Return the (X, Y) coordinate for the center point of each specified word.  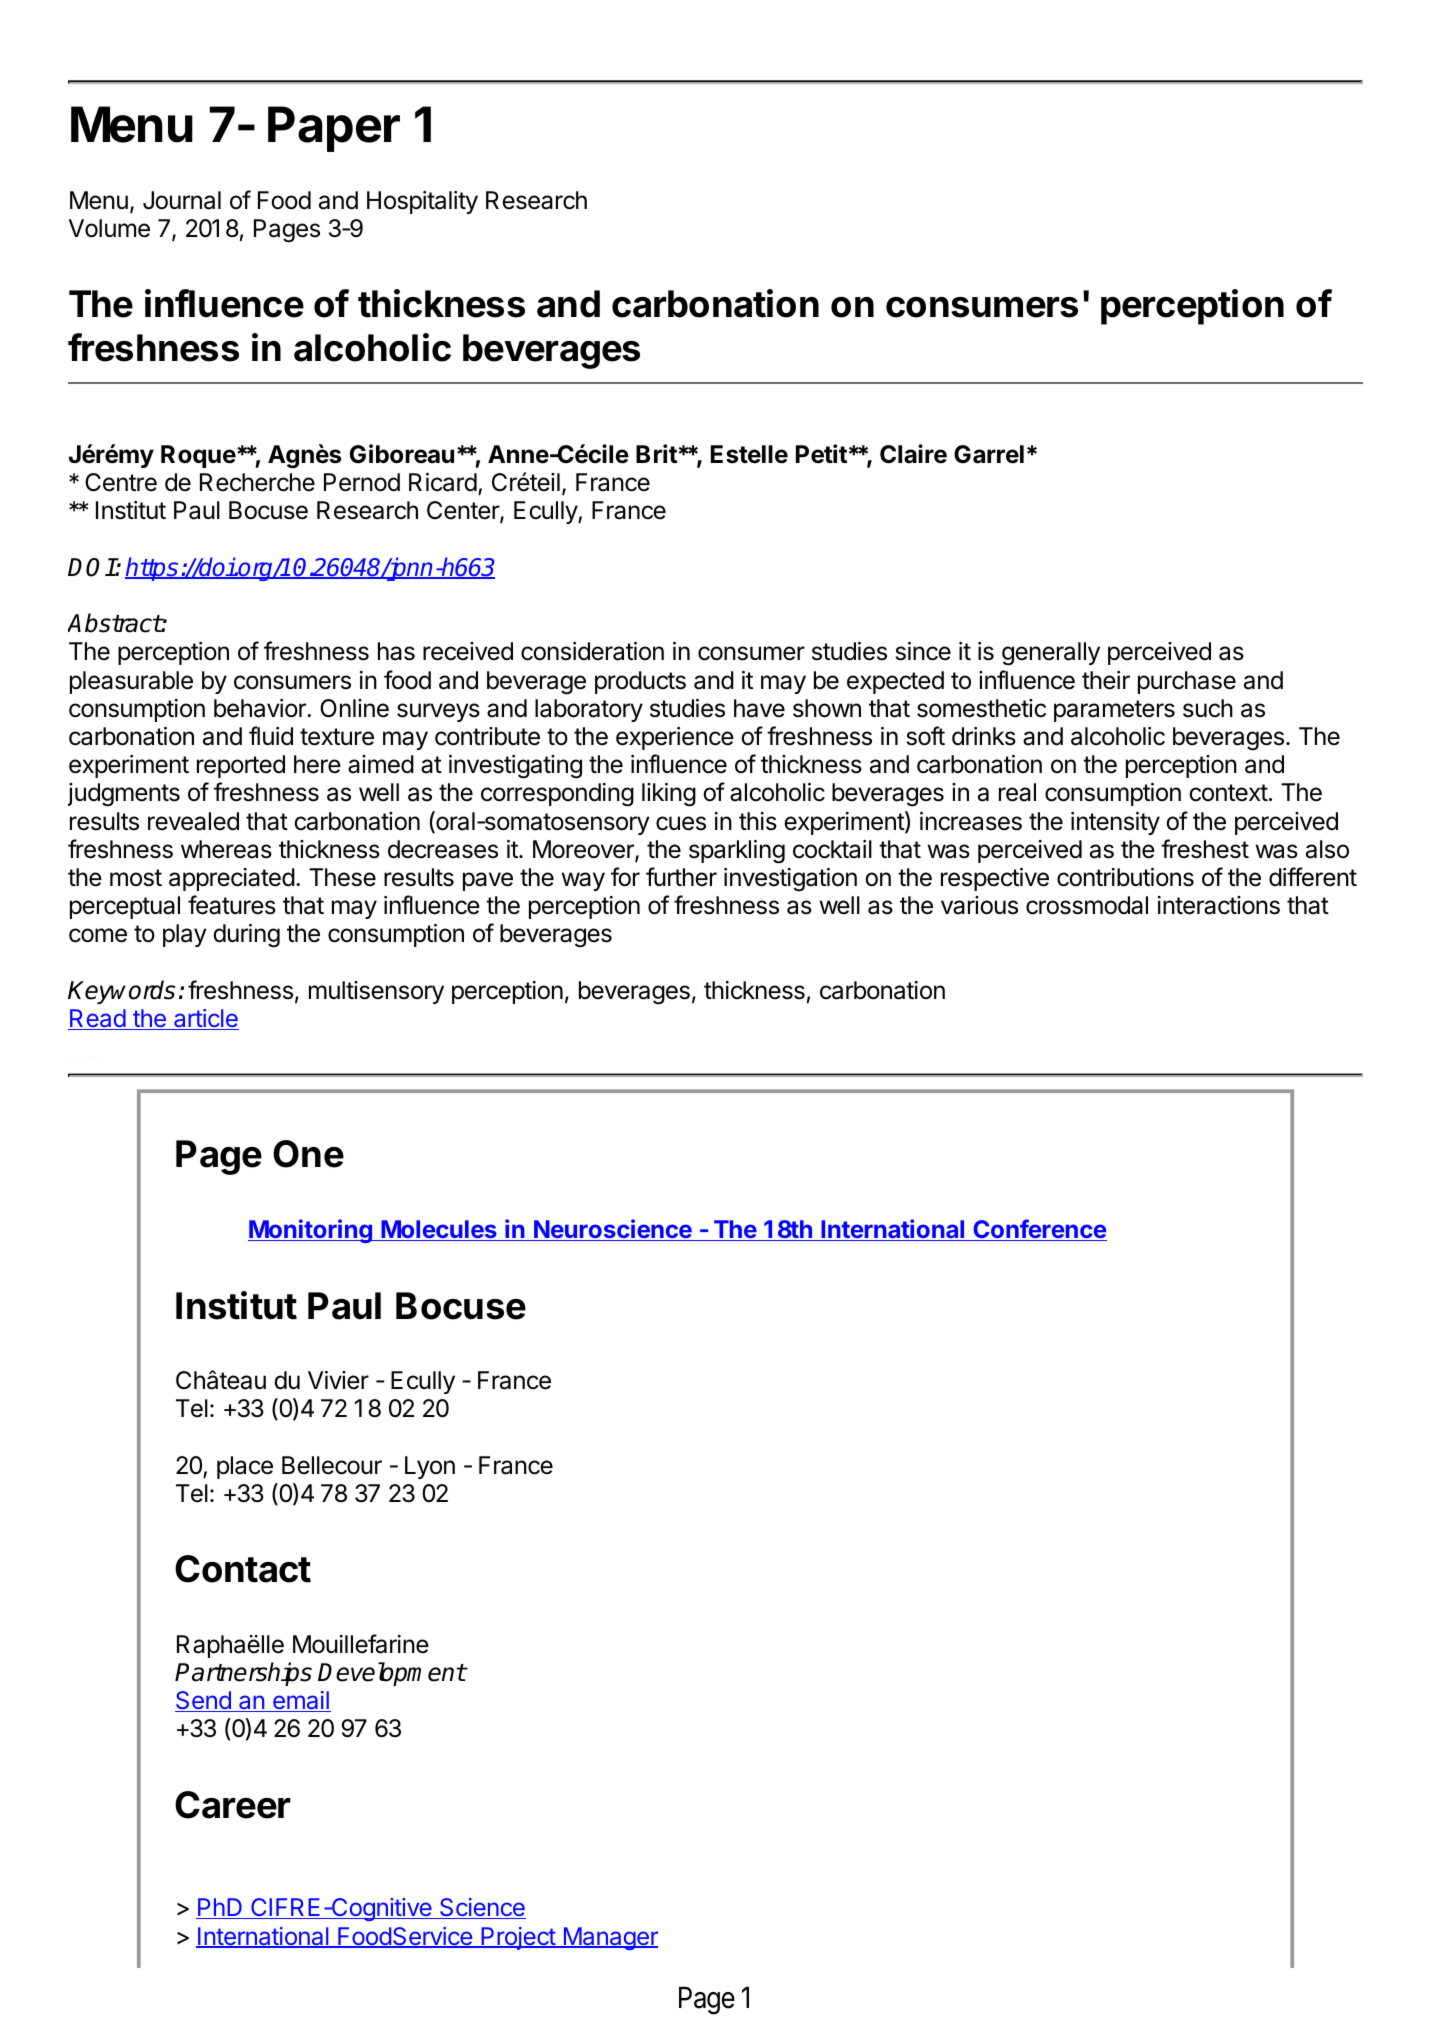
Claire (913, 454)
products (640, 682)
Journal (182, 200)
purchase (1187, 682)
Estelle (749, 454)
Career (233, 1805)
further (681, 877)
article (205, 1019)
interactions (1219, 905)
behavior (261, 708)
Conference (1039, 1230)
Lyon (430, 1467)
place (245, 1467)
